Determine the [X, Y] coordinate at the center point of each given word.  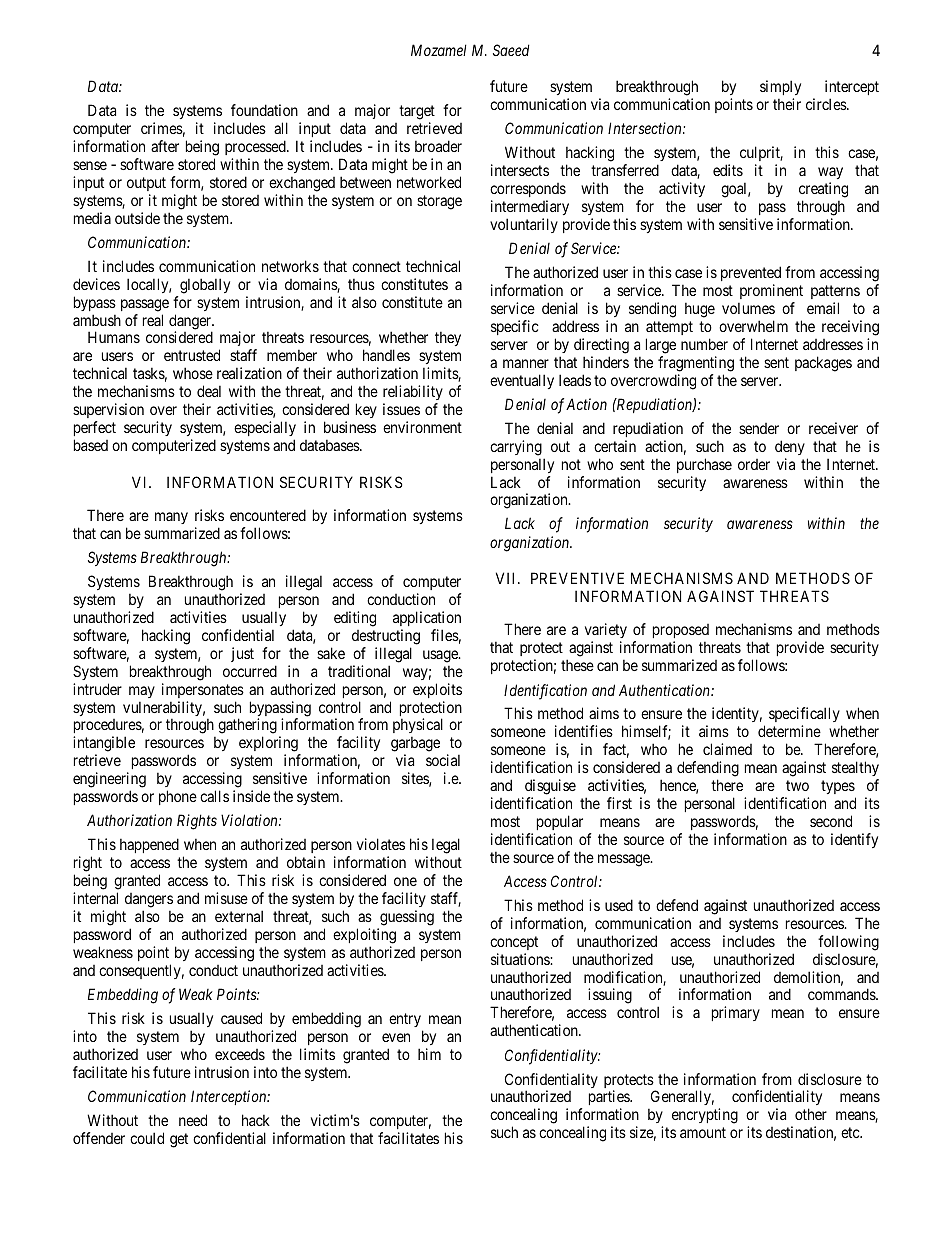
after [165, 146]
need [193, 1120]
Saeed [511, 50]
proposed [681, 633]
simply [780, 87]
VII [507, 578]
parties [610, 1099]
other [811, 1114]
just [242, 654]
